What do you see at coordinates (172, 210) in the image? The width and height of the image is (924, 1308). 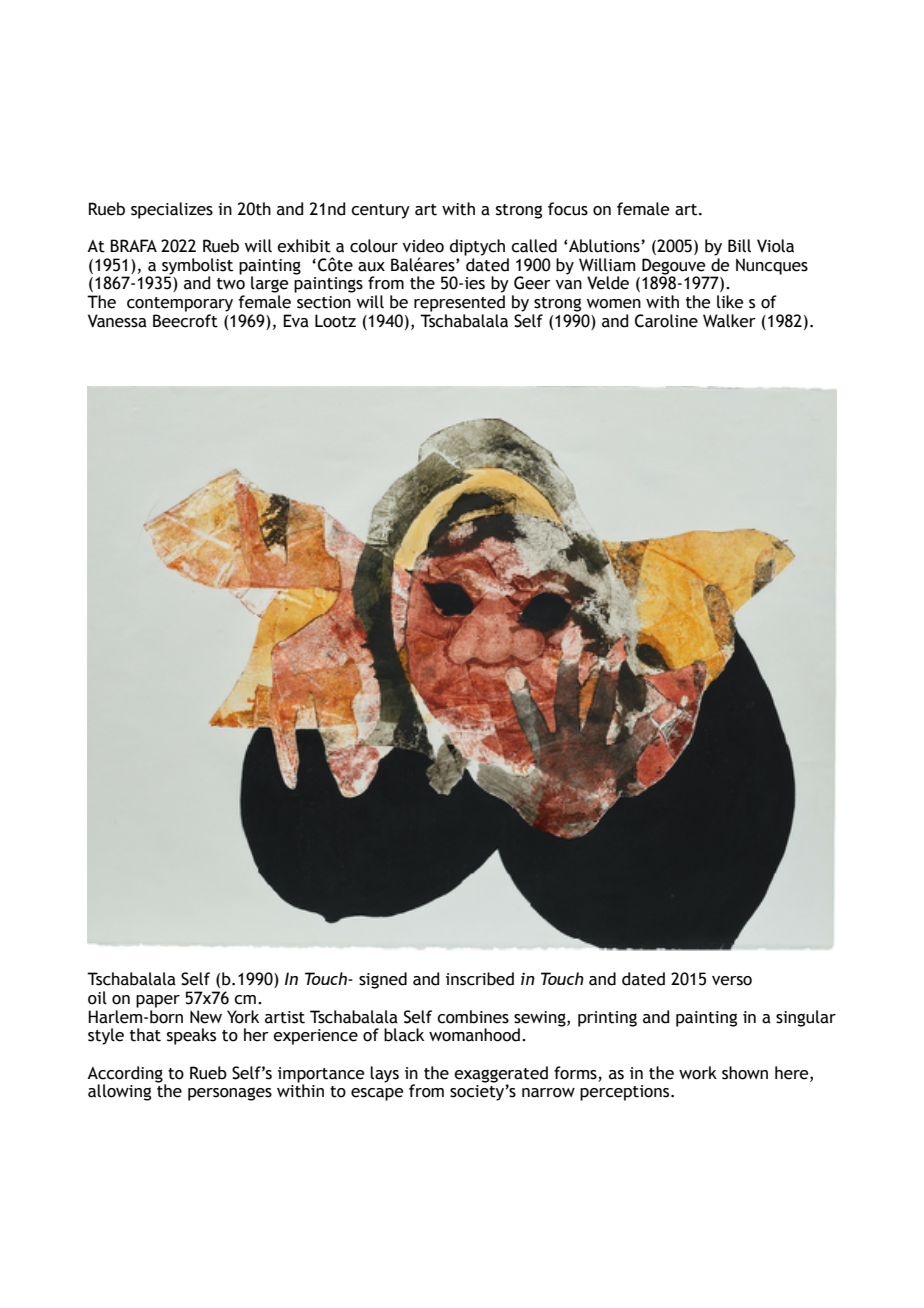 I see `specializes` at bounding box center [172, 210].
